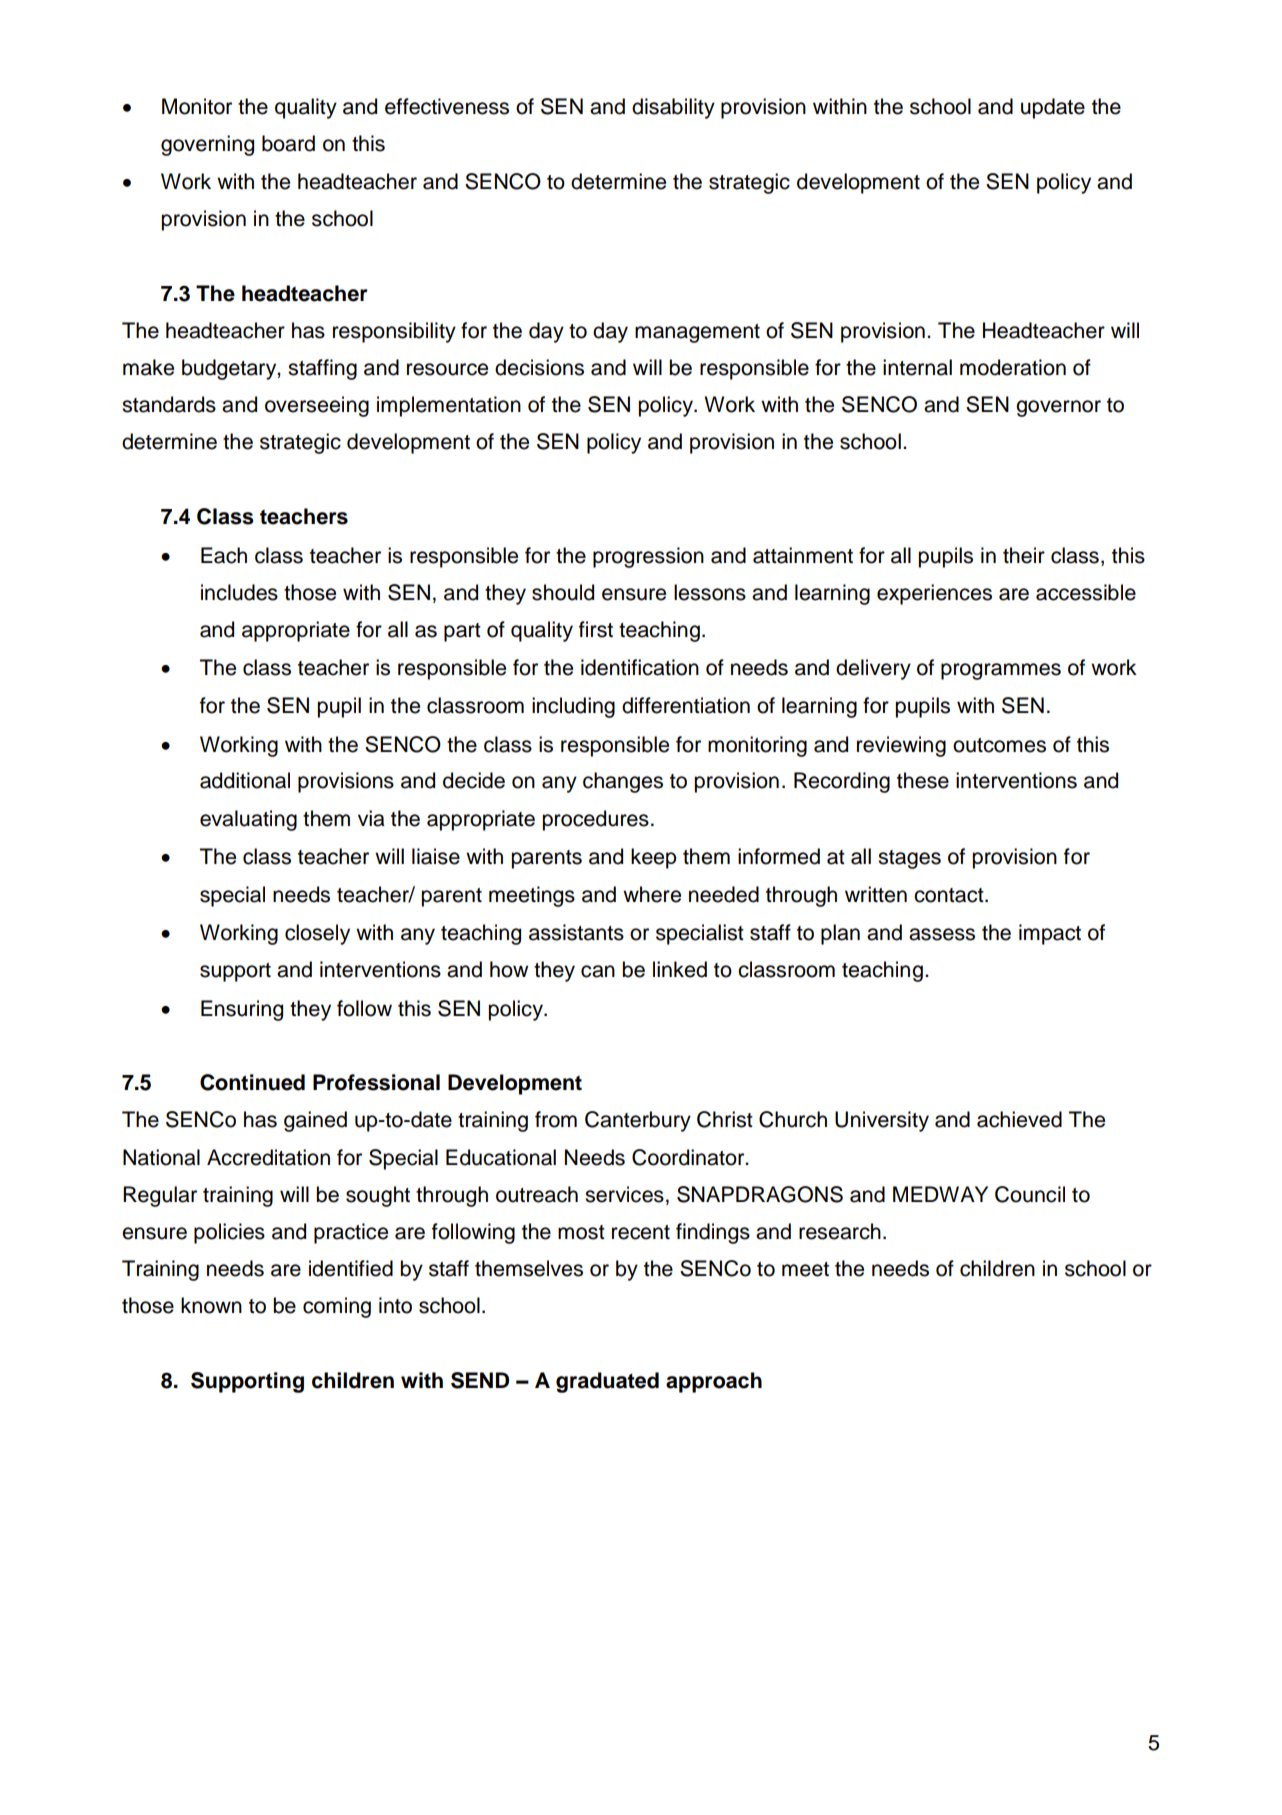 This screenshot has width=1282, height=1815. What do you see at coordinates (211, 1305) in the screenshot?
I see `known` at bounding box center [211, 1305].
